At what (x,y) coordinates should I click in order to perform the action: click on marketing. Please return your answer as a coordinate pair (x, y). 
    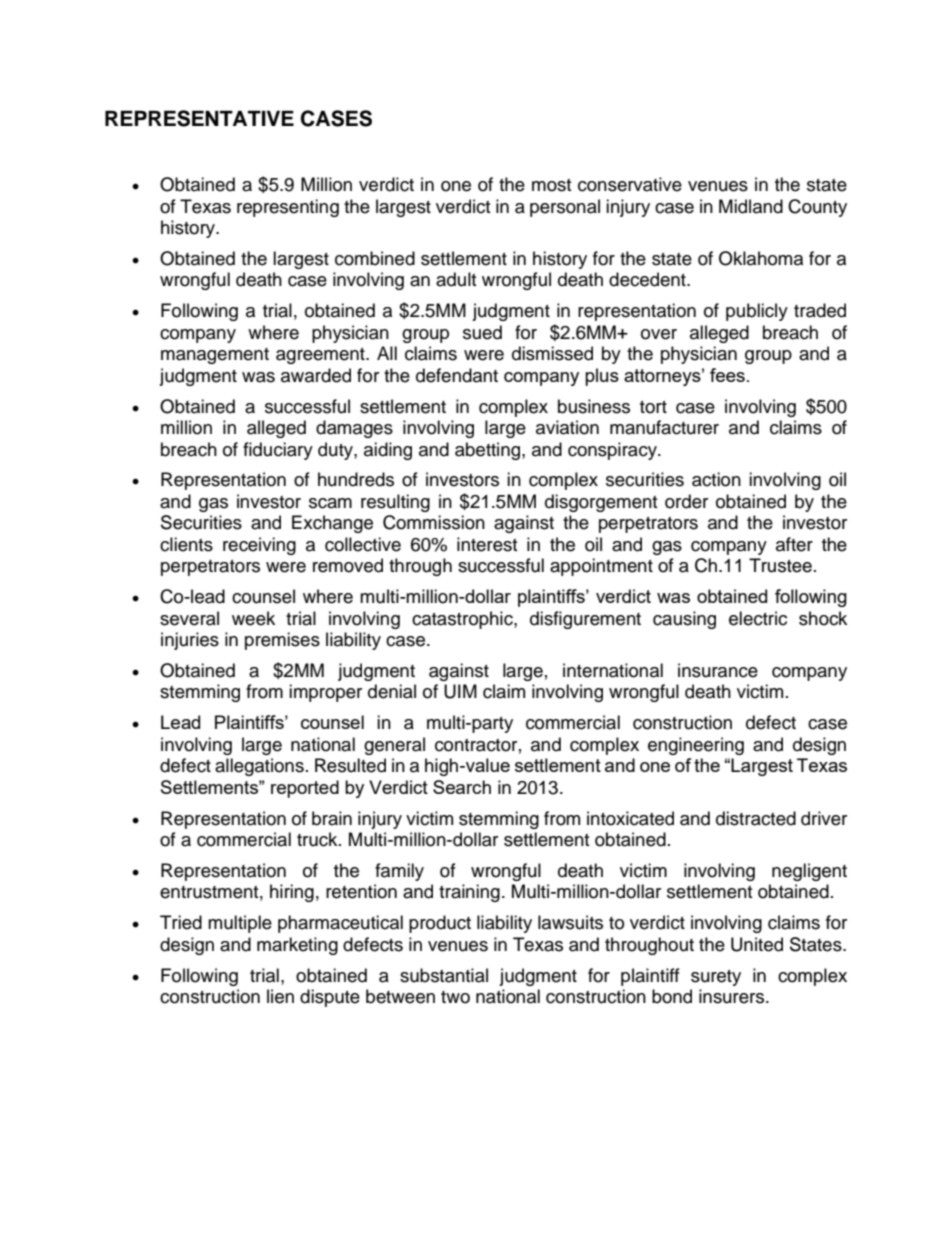
    Looking at the image, I should click on (297, 946).
